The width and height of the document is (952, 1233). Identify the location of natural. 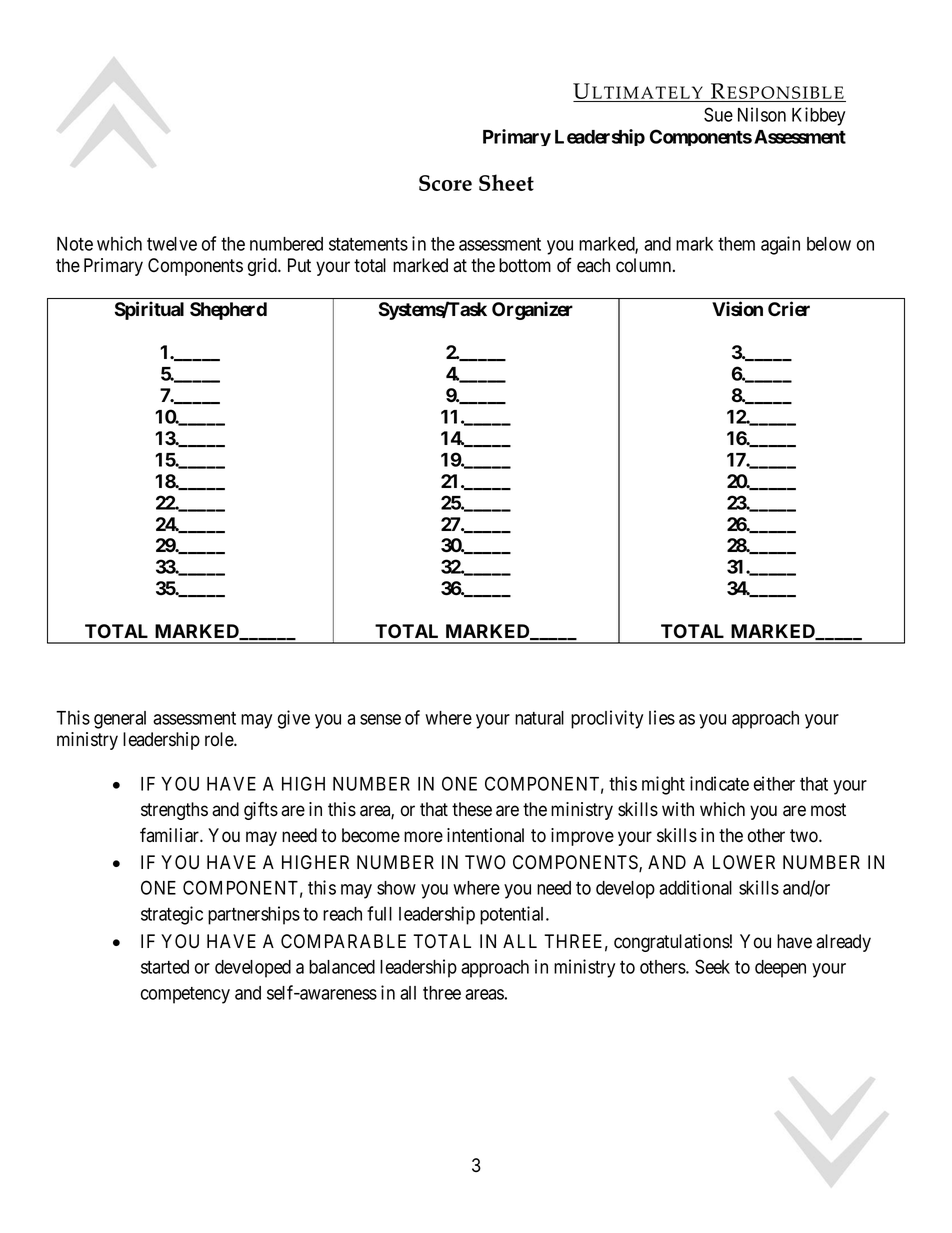
(539, 718).
